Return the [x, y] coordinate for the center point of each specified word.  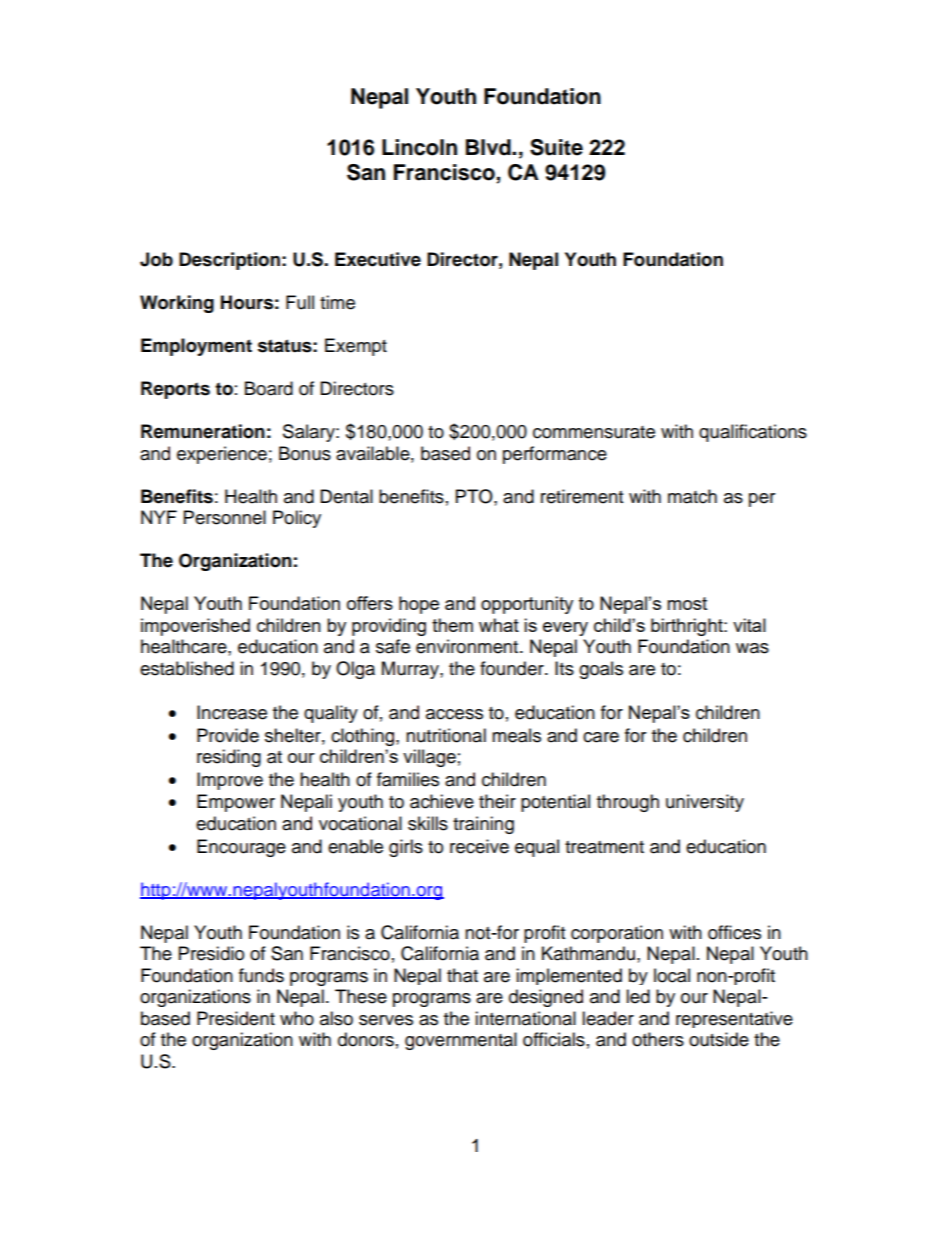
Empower [236, 803]
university [705, 803]
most [687, 603]
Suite [556, 147]
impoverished [195, 627]
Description [229, 261]
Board [269, 388]
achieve [442, 801]
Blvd [489, 147]
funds [261, 975]
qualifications [753, 433]
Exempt [356, 347]
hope [419, 605]
